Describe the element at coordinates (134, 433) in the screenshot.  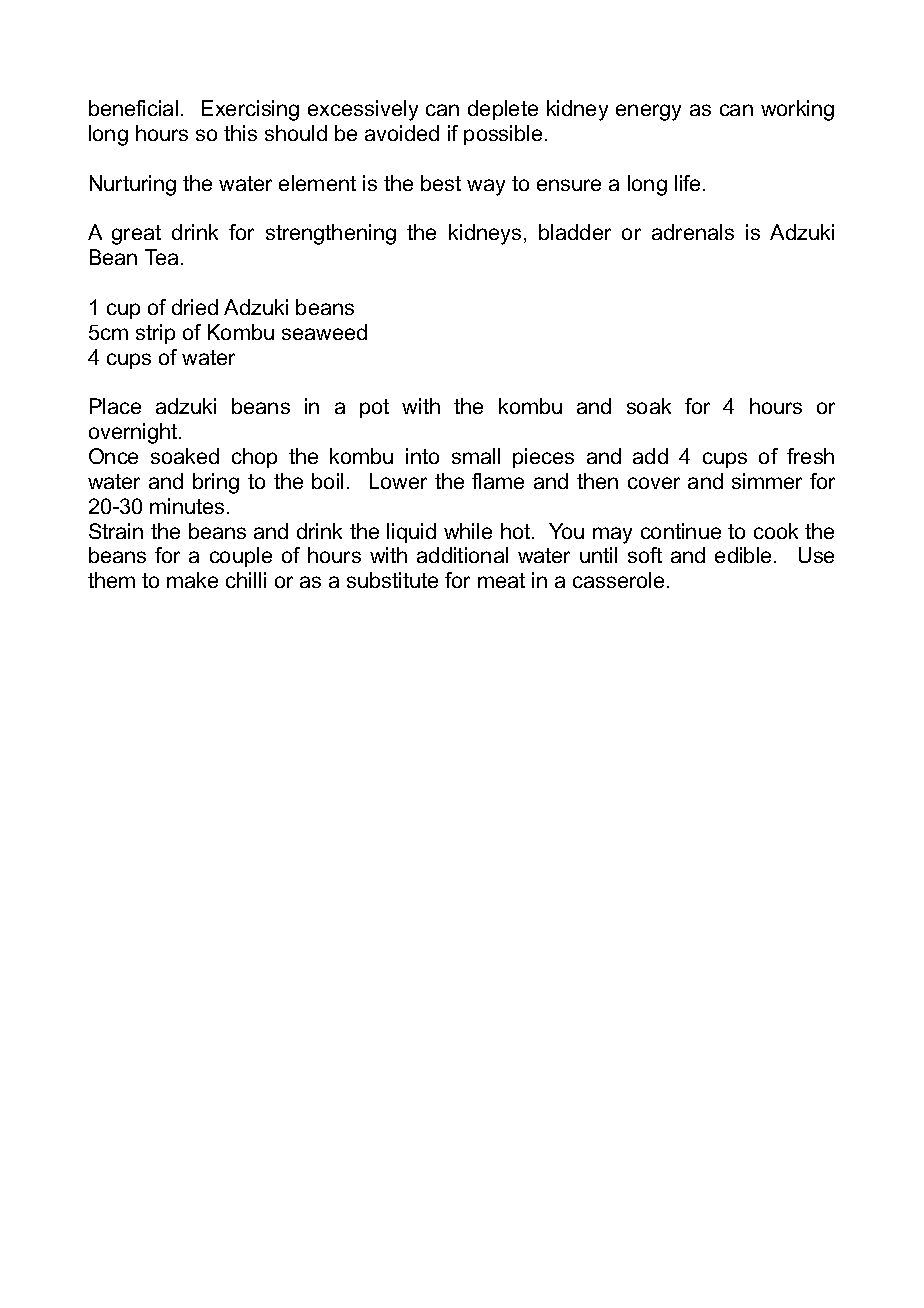
I see `overnight` at that location.
